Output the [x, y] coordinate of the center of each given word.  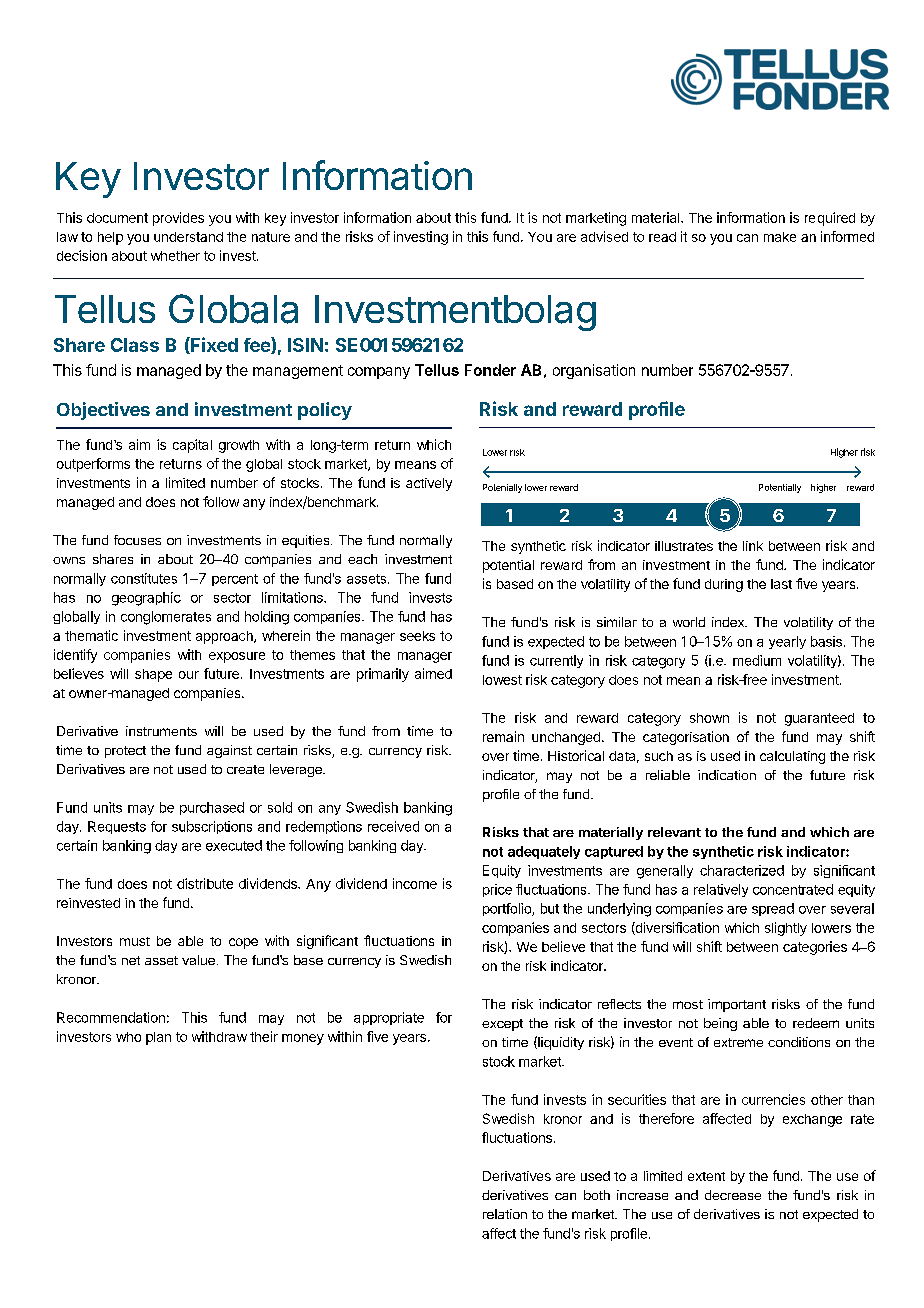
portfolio [508, 909]
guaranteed [819, 719]
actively [429, 484]
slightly [786, 929]
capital [192, 446]
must [135, 941]
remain [503, 736]
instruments [161, 731]
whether [175, 256]
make [780, 237]
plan [158, 1038]
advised [604, 236]
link [753, 546]
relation [505, 1214]
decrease [733, 1195]
